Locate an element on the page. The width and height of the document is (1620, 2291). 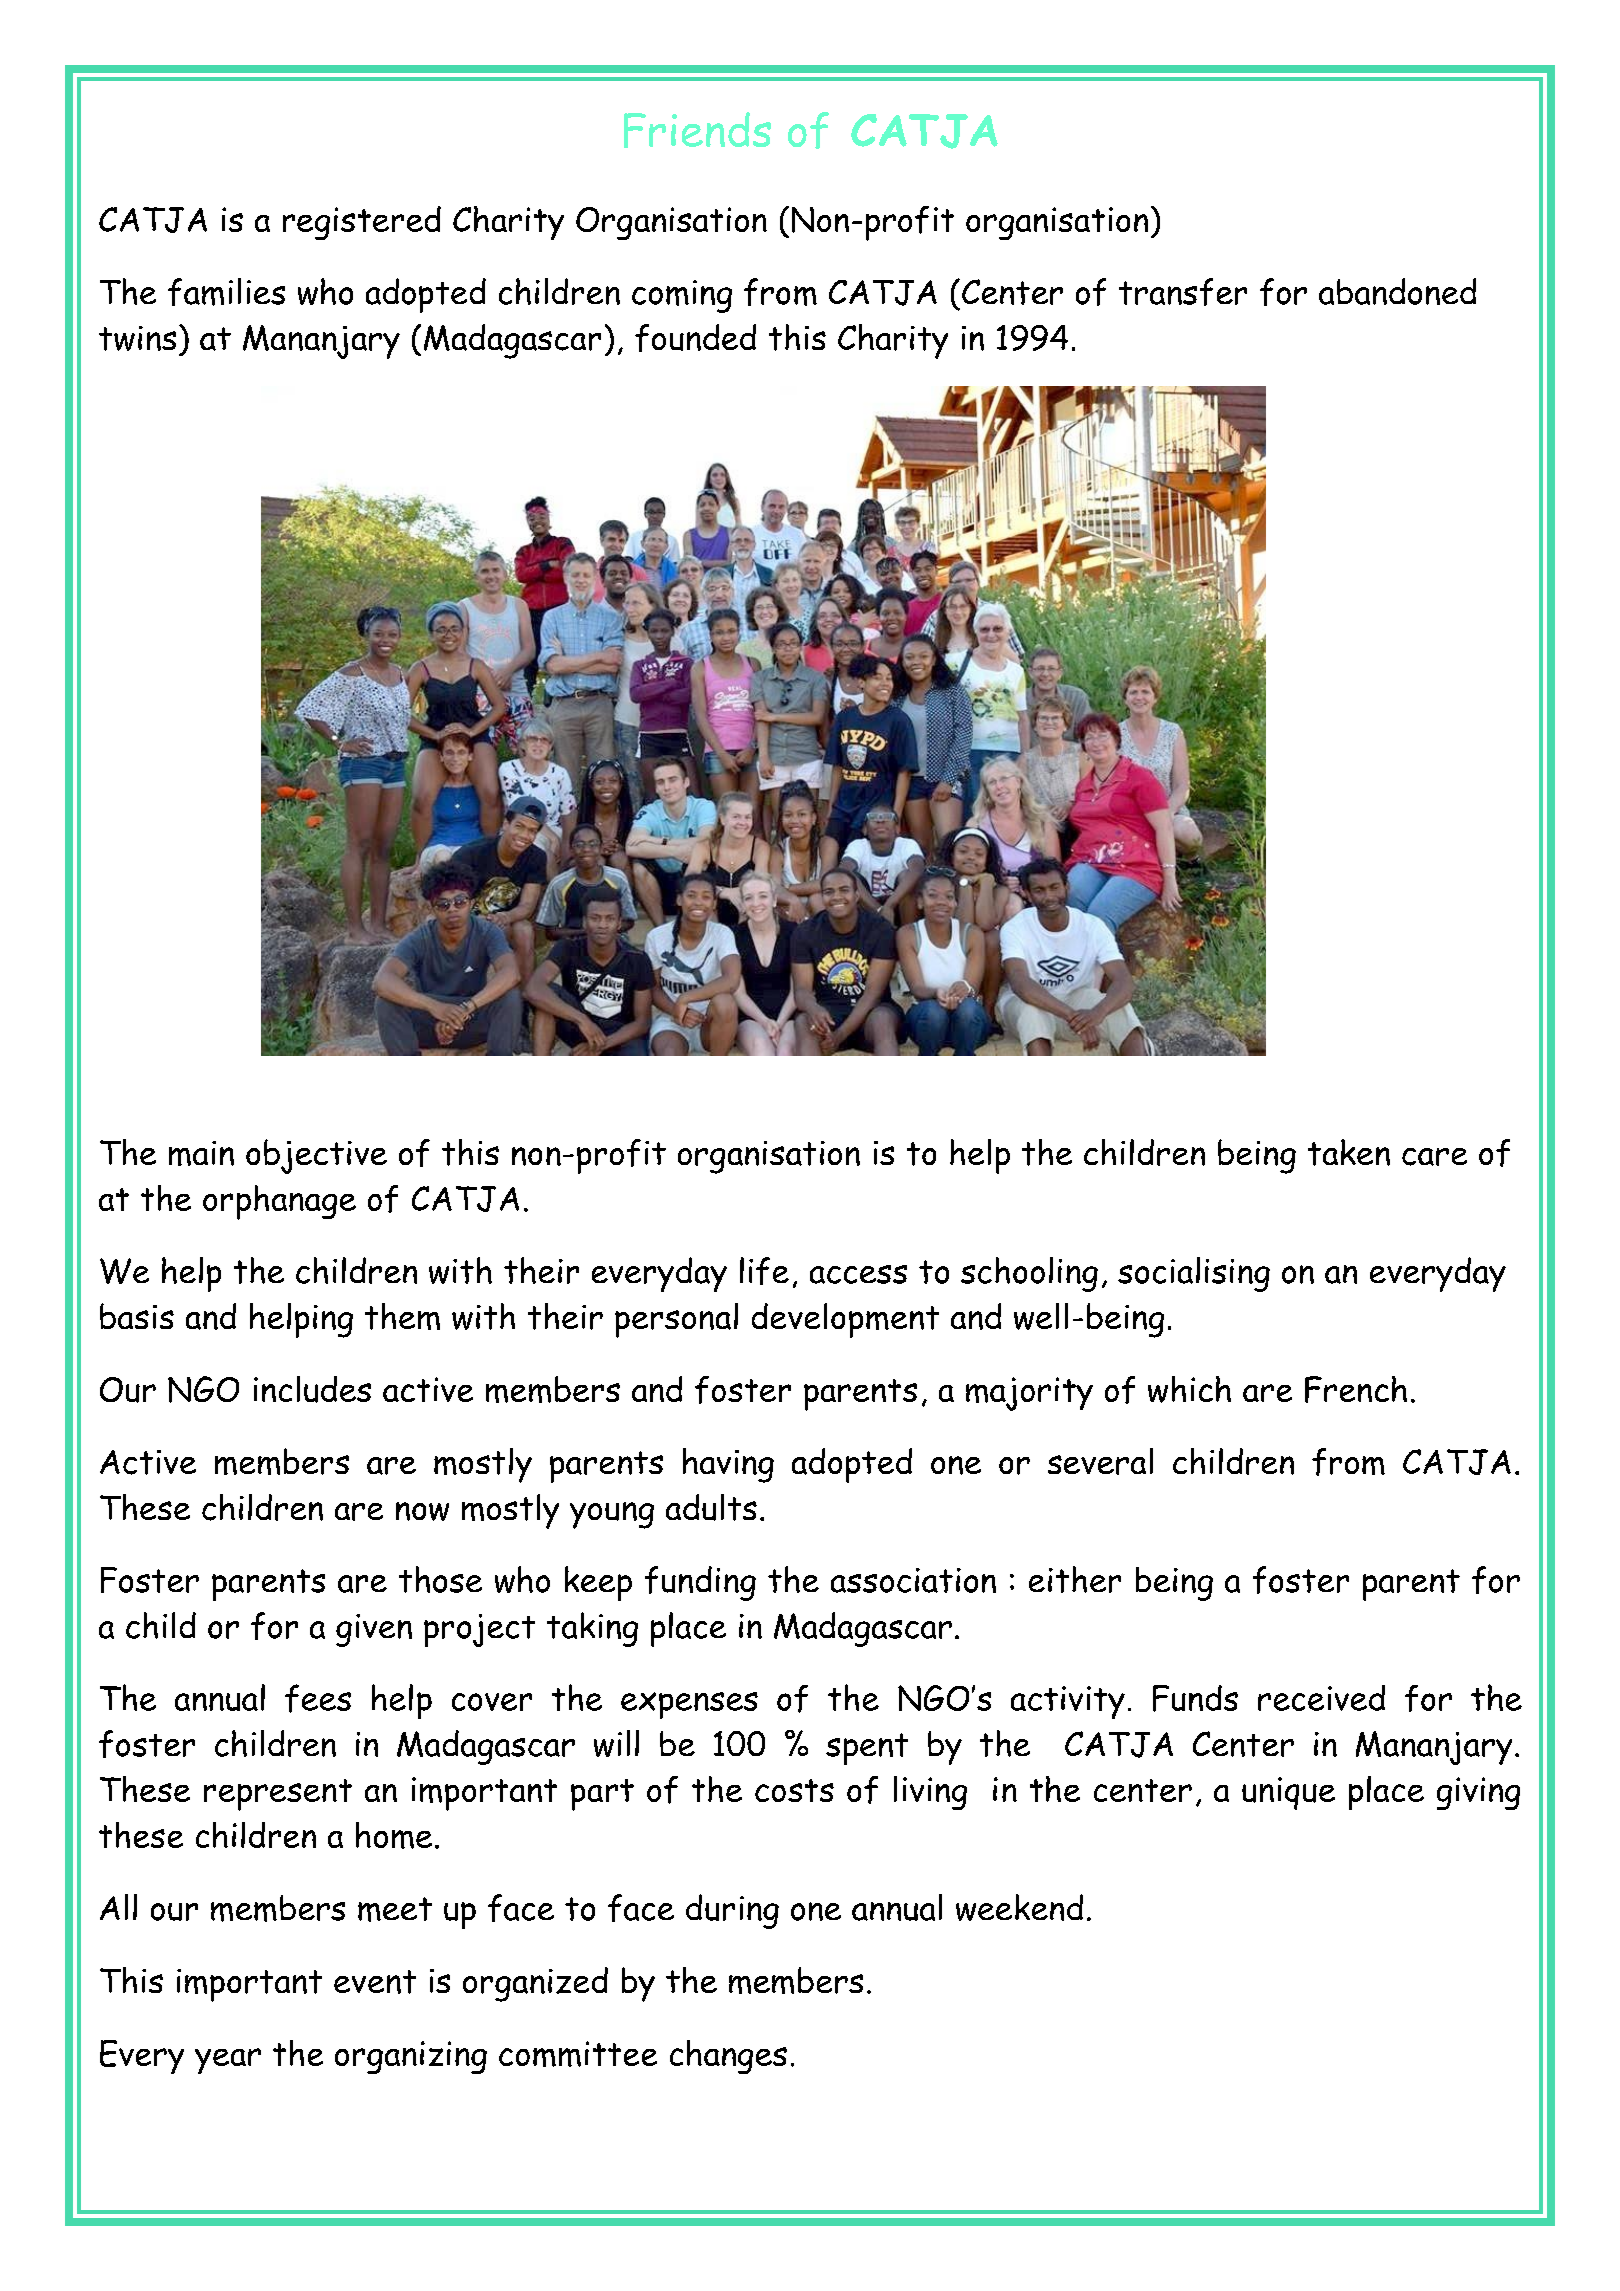
registered is located at coordinates (362, 223).
